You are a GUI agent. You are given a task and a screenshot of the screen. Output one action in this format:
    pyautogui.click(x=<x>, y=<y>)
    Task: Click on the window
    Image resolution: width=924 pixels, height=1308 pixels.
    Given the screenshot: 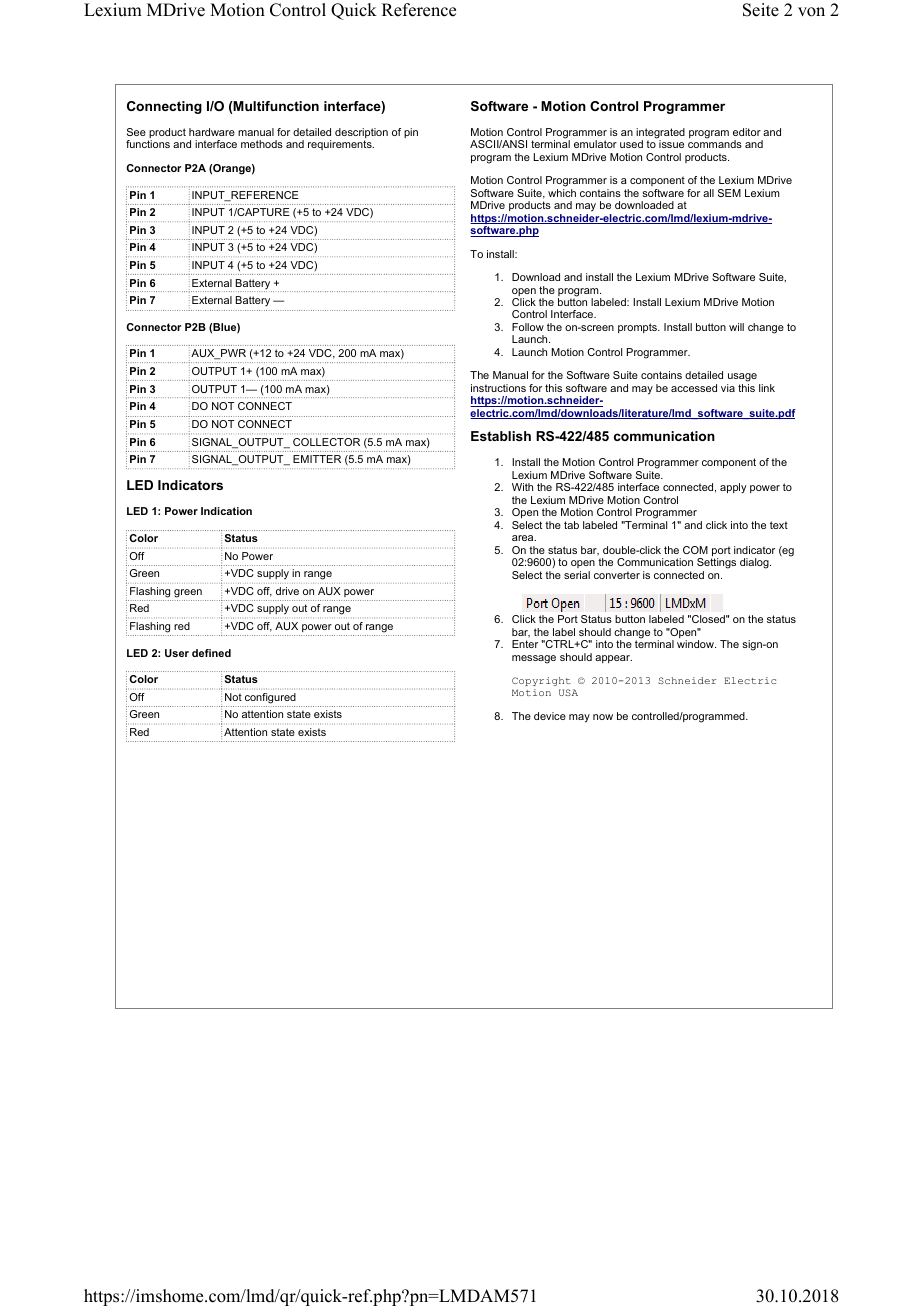 What is the action you would take?
    pyautogui.click(x=696, y=644)
